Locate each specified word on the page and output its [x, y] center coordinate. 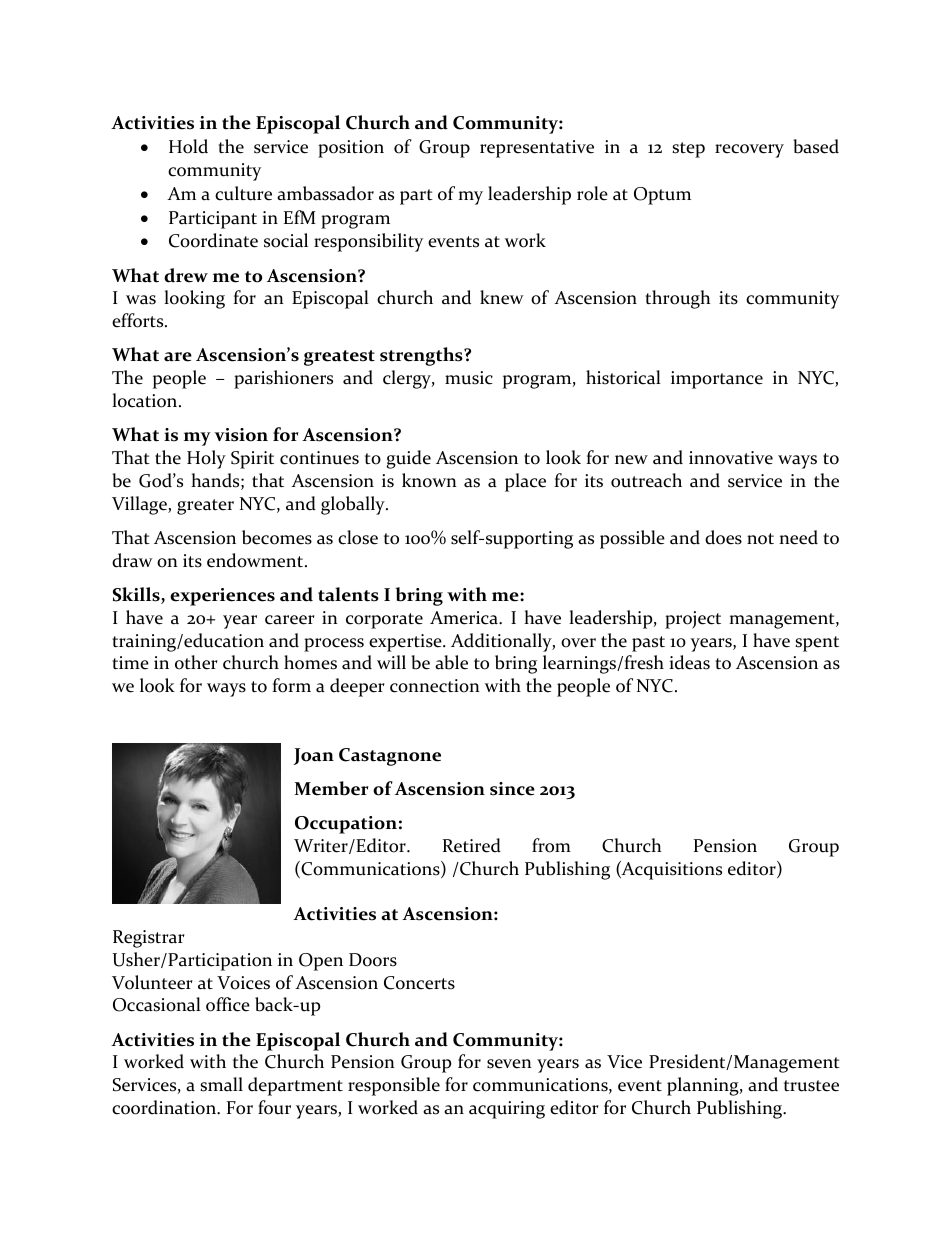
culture [243, 193]
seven [509, 1064]
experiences [222, 597]
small [221, 1084]
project [693, 620]
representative [537, 149]
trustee [811, 1086]
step [688, 150]
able [451, 662]
